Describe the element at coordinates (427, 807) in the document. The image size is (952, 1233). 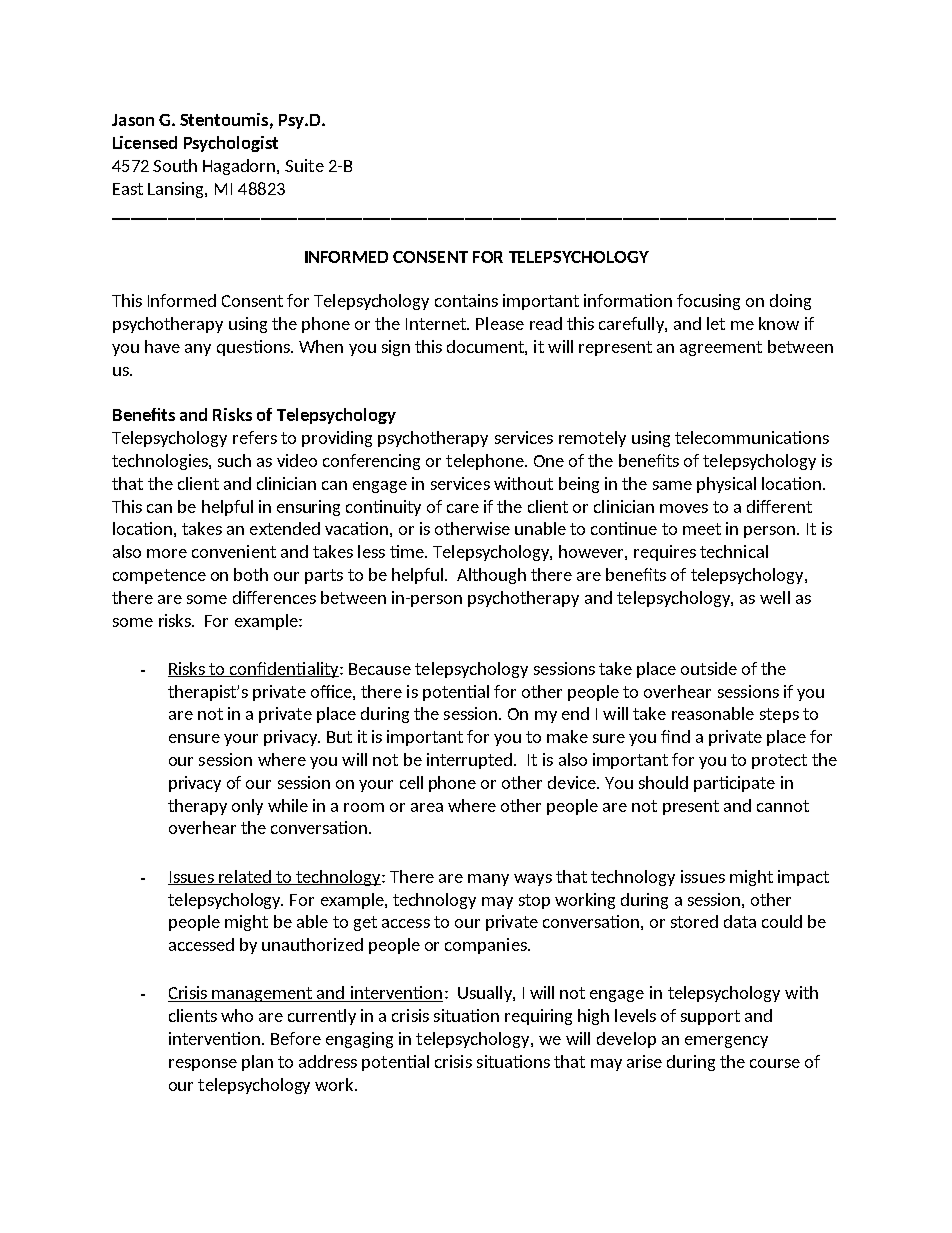
I see `area` at that location.
